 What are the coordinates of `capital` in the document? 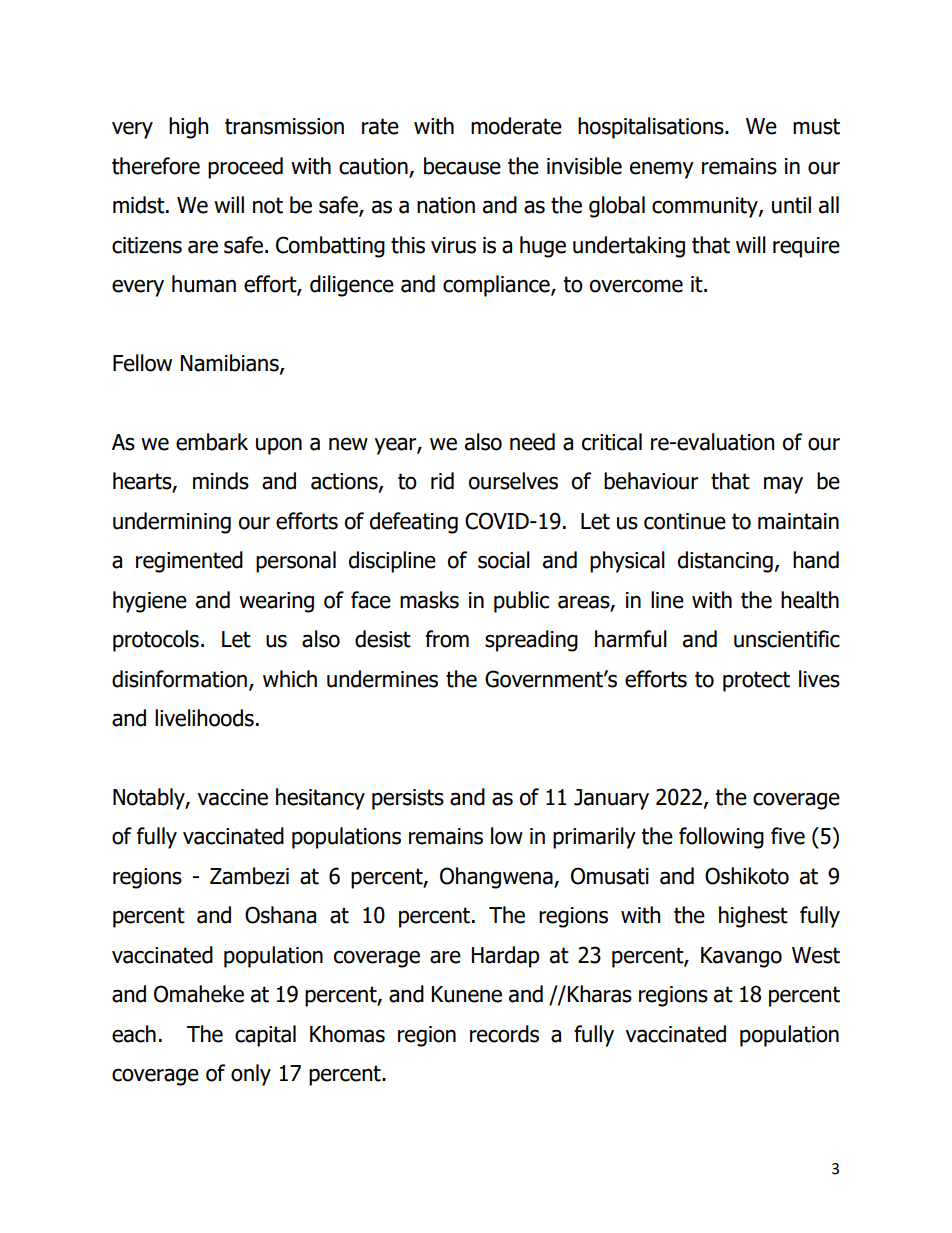 It's located at (265, 1036).
